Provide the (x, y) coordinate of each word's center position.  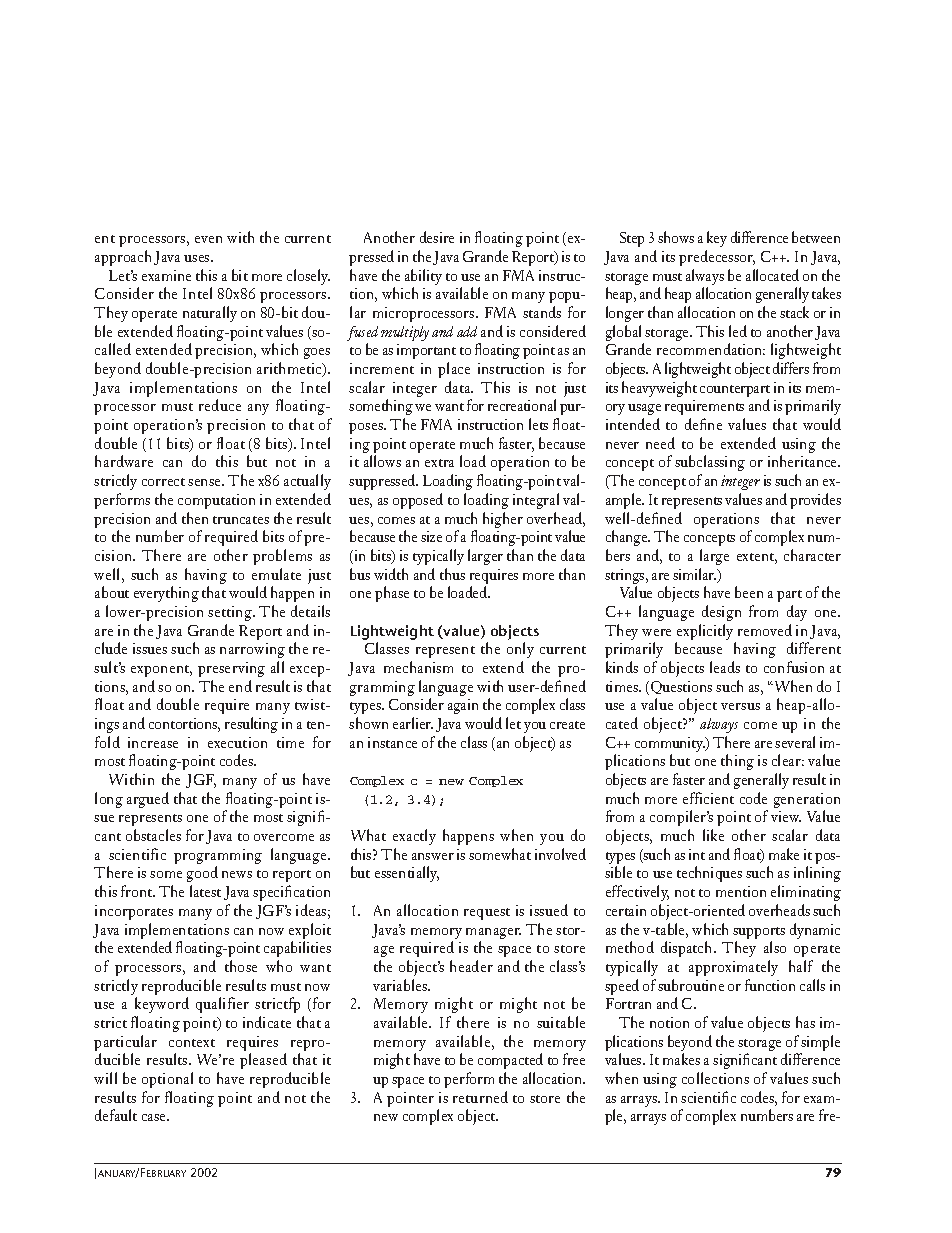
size (431, 536)
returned (480, 1097)
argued (148, 800)
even (208, 239)
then (195, 518)
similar (694, 574)
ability (423, 278)
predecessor (717, 258)
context (192, 1043)
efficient (708, 798)
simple (820, 1044)
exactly (414, 837)
